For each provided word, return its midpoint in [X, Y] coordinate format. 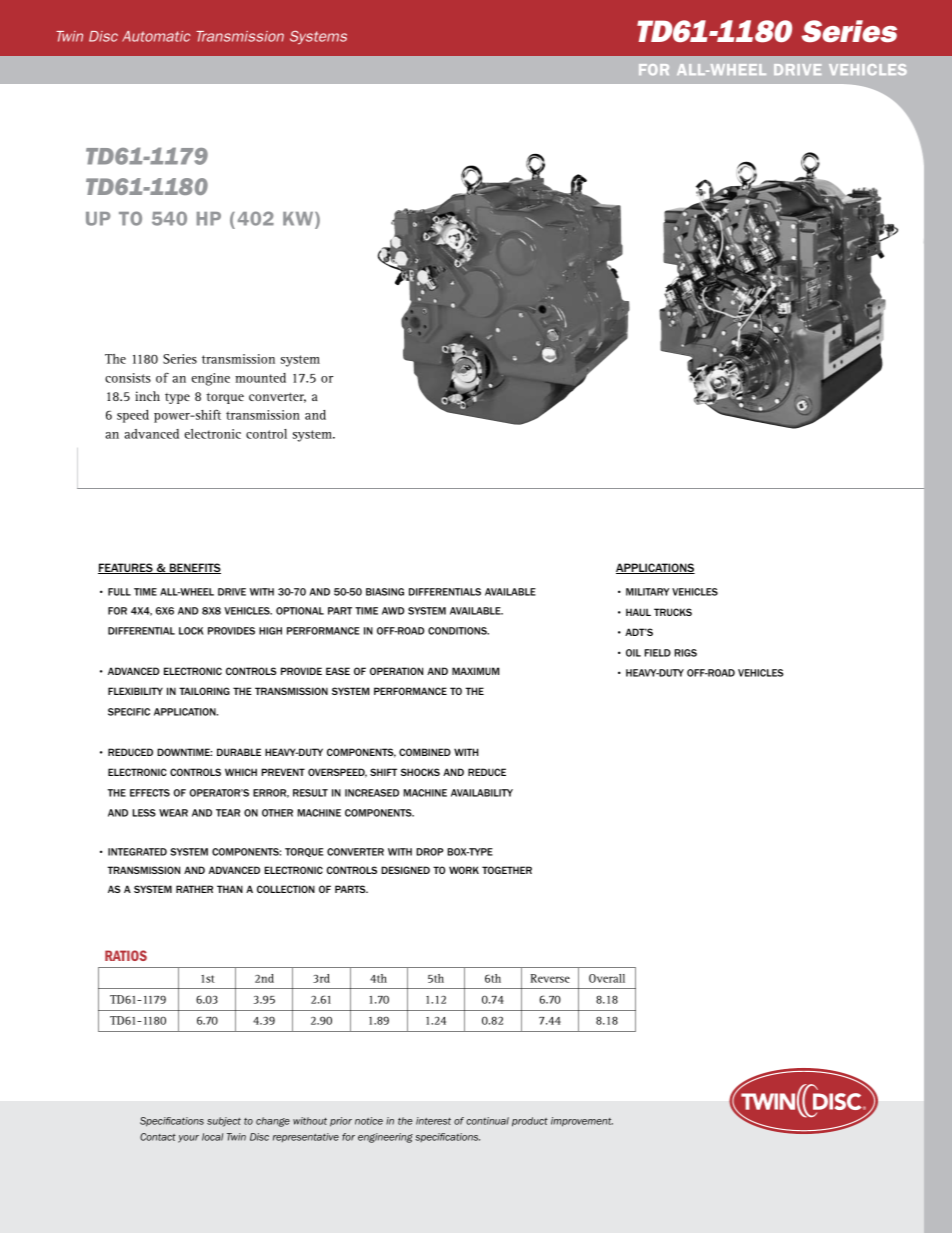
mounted [260, 378]
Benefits [194, 568]
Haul [638, 612]
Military [647, 592]
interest [433, 1121]
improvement [582, 1122]
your [188, 1139]
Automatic [156, 36]
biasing [385, 592]
